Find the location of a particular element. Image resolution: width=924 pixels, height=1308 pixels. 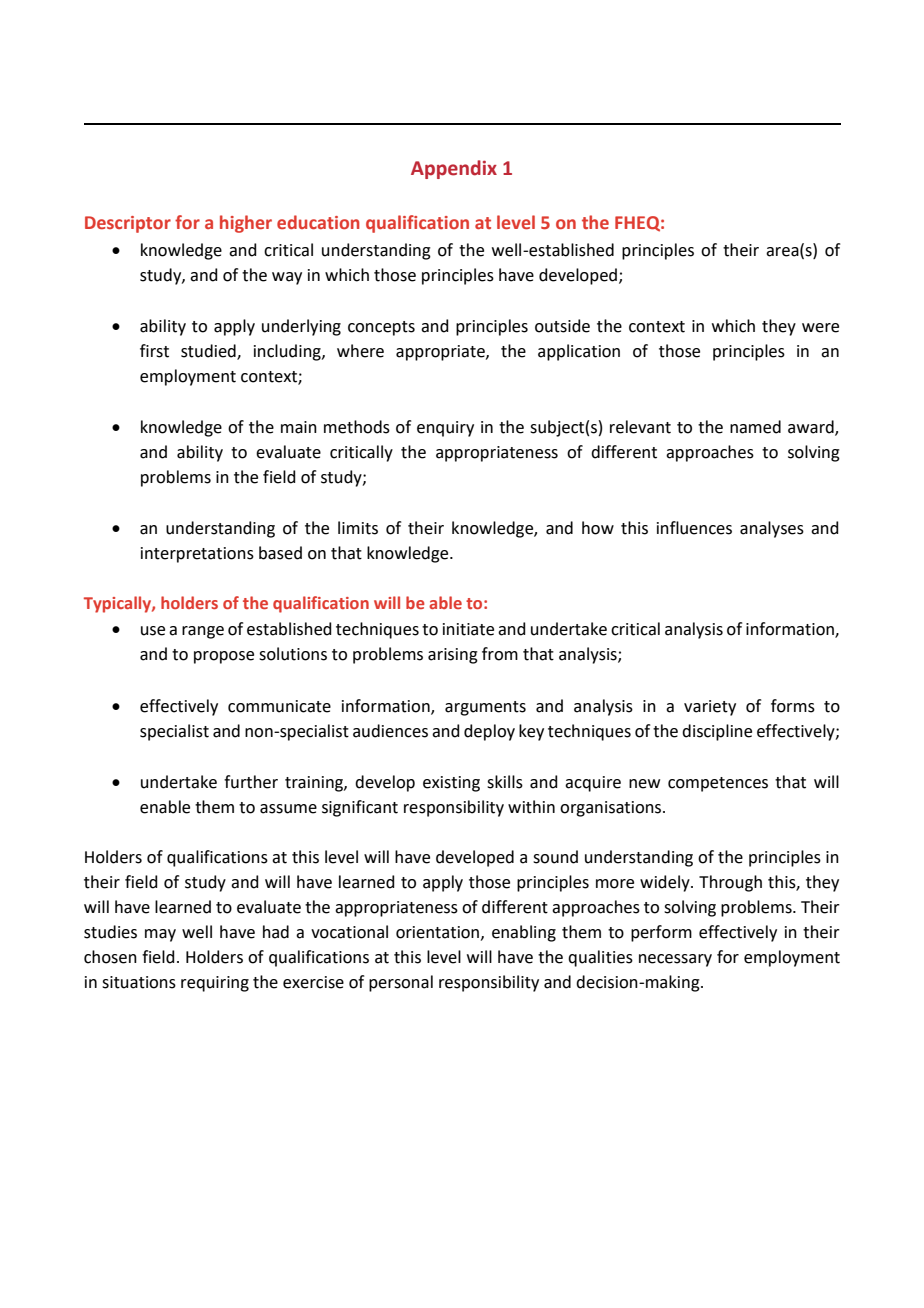

were is located at coordinates (820, 328).
